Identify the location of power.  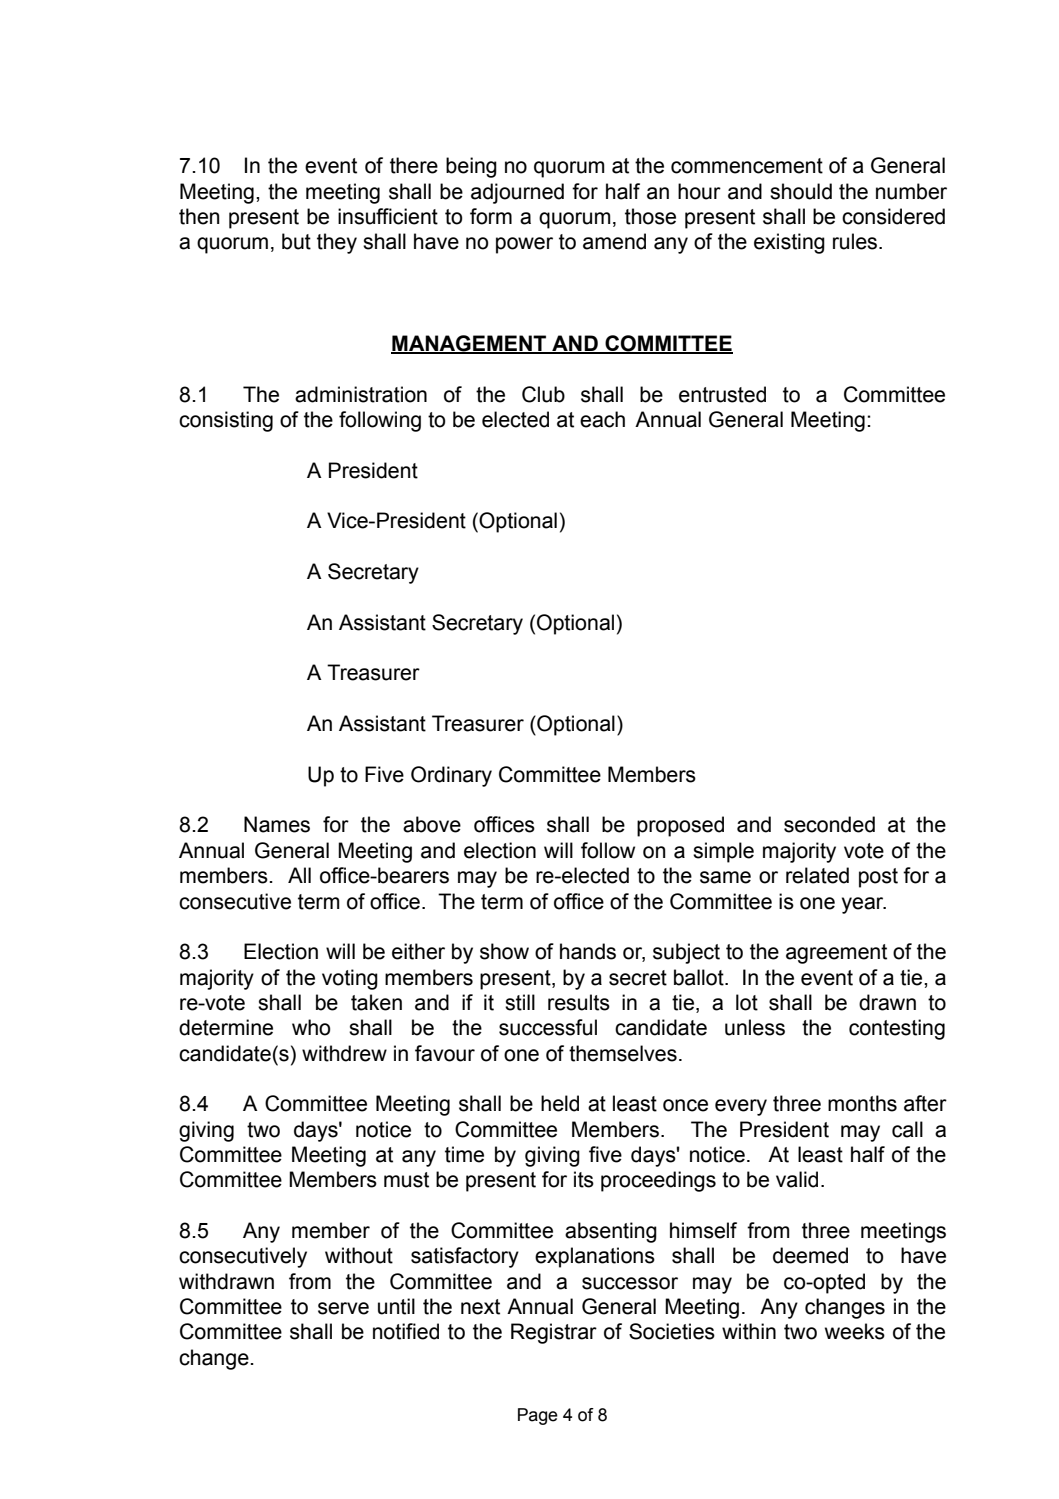
(524, 245).
